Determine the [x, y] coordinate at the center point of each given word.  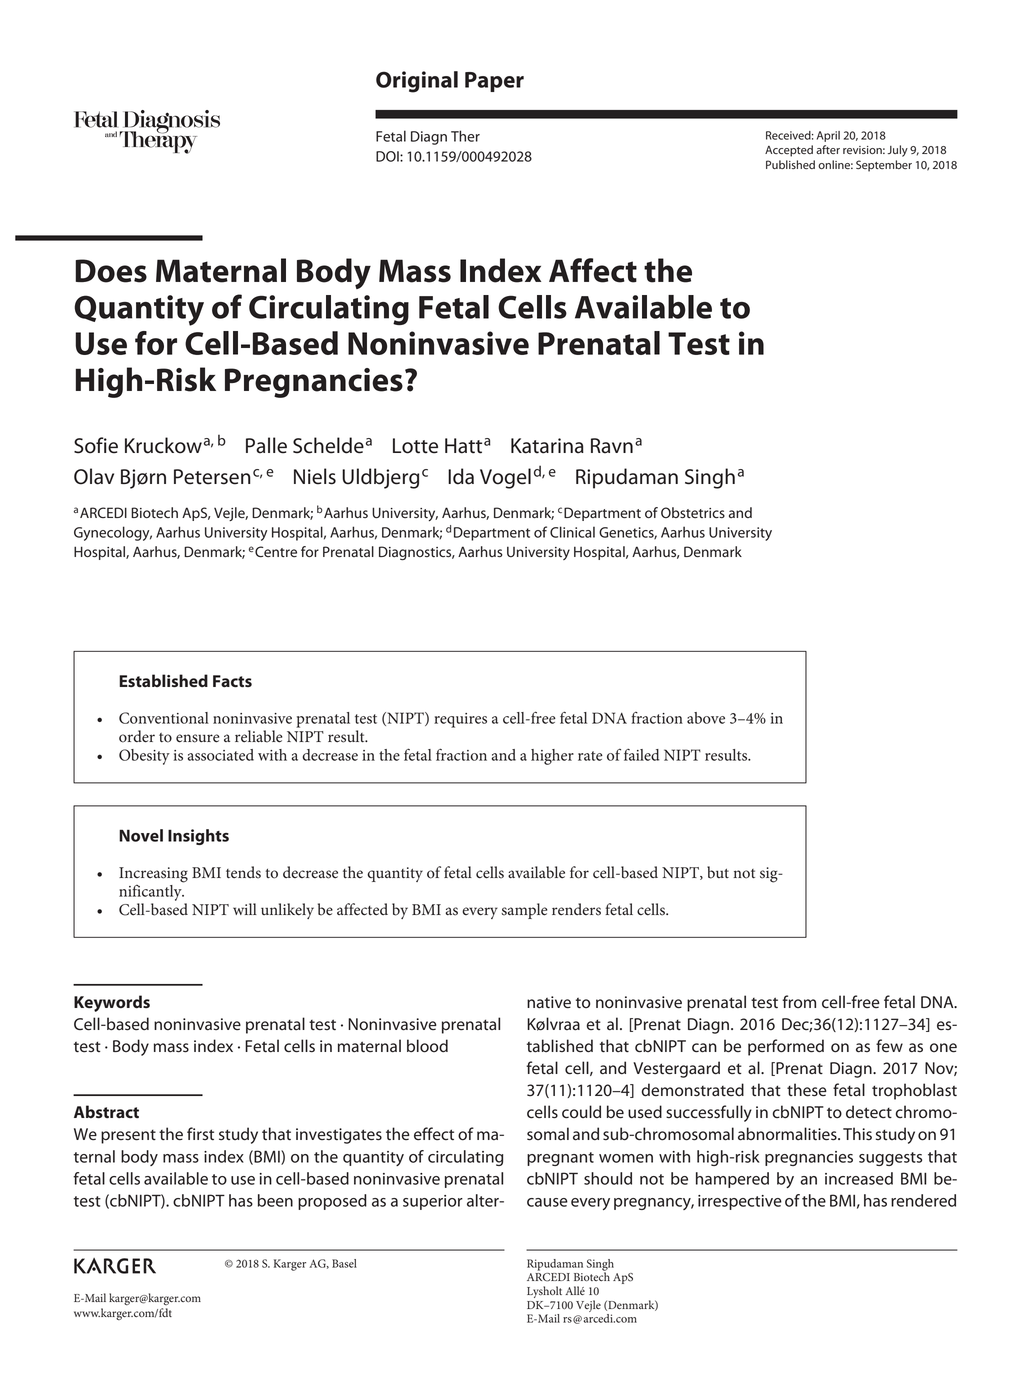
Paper [494, 82]
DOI [388, 156]
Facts [232, 681]
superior [433, 1202]
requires [460, 720]
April [828, 136]
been [275, 1200]
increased [859, 1178]
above [706, 718]
